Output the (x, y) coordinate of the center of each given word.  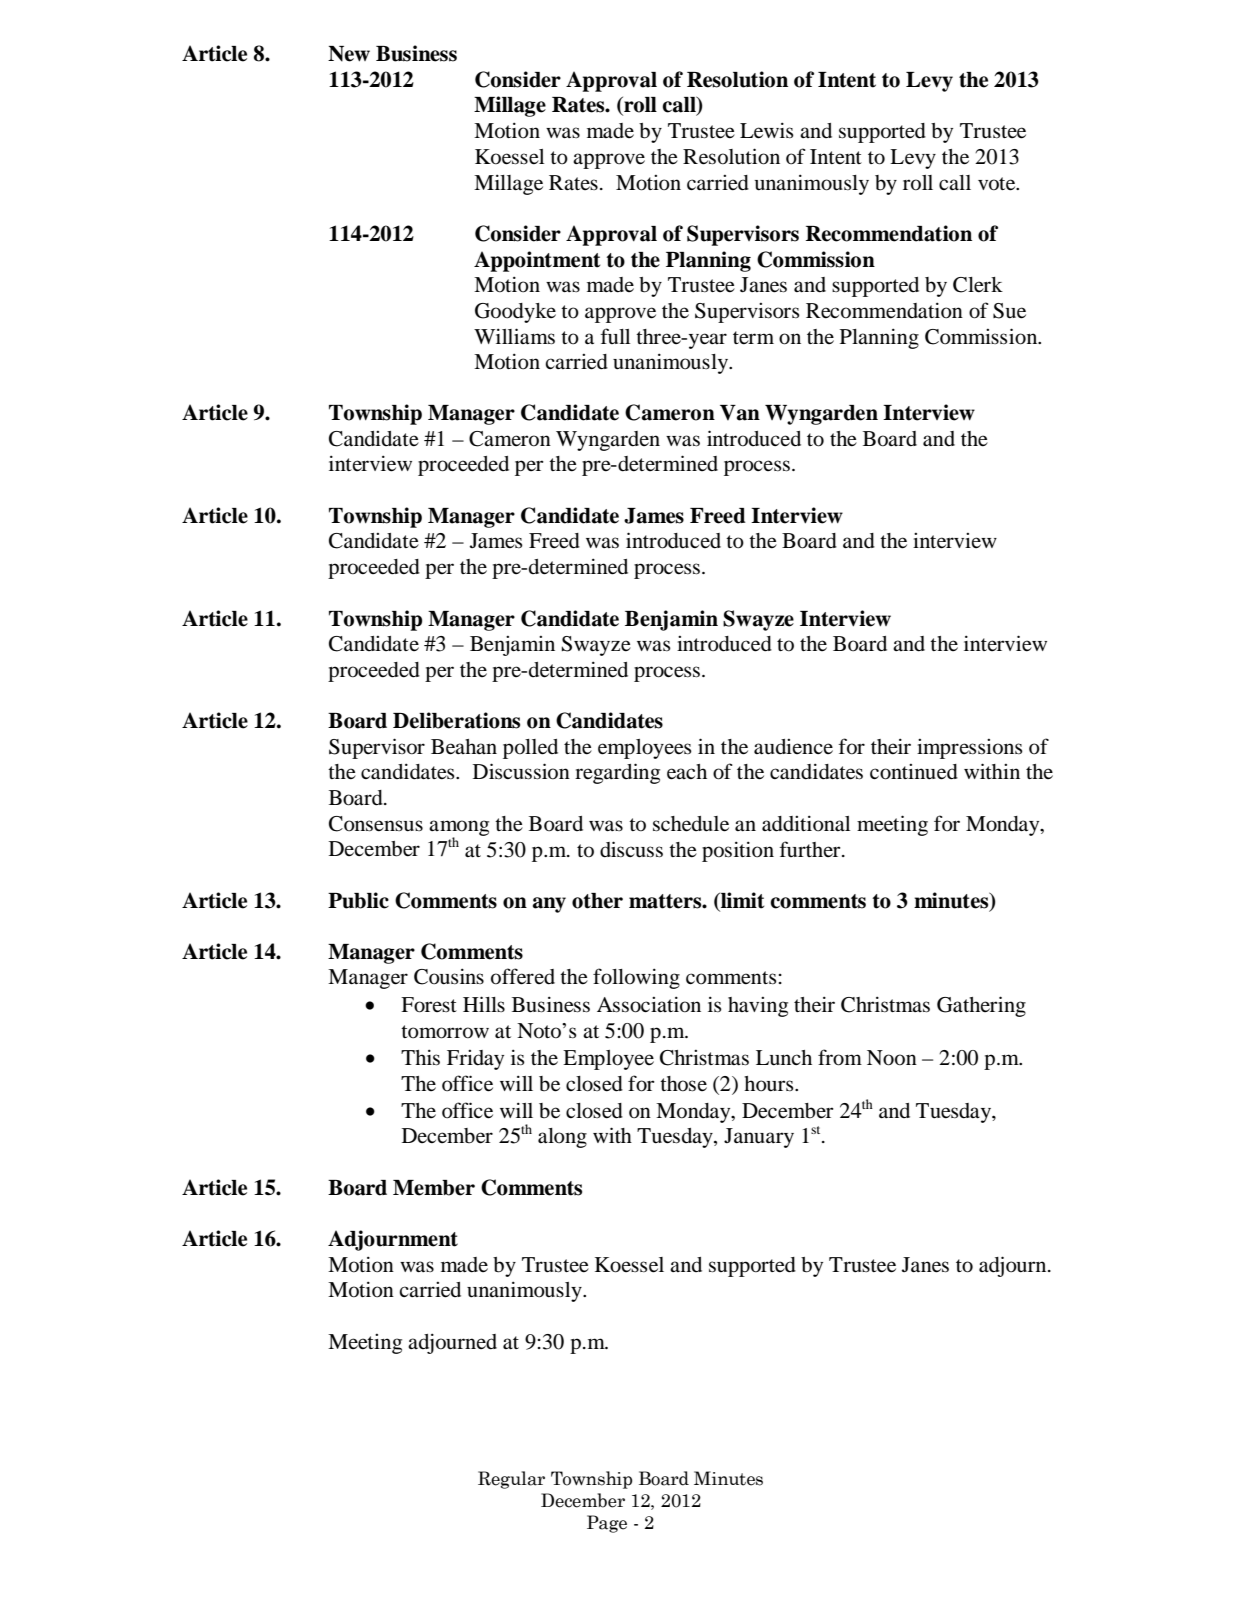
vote (998, 184)
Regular (511, 1480)
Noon (892, 1058)
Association (649, 1004)
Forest (429, 1005)
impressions (970, 749)
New (349, 54)
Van (740, 413)
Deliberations (456, 720)
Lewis (767, 130)
